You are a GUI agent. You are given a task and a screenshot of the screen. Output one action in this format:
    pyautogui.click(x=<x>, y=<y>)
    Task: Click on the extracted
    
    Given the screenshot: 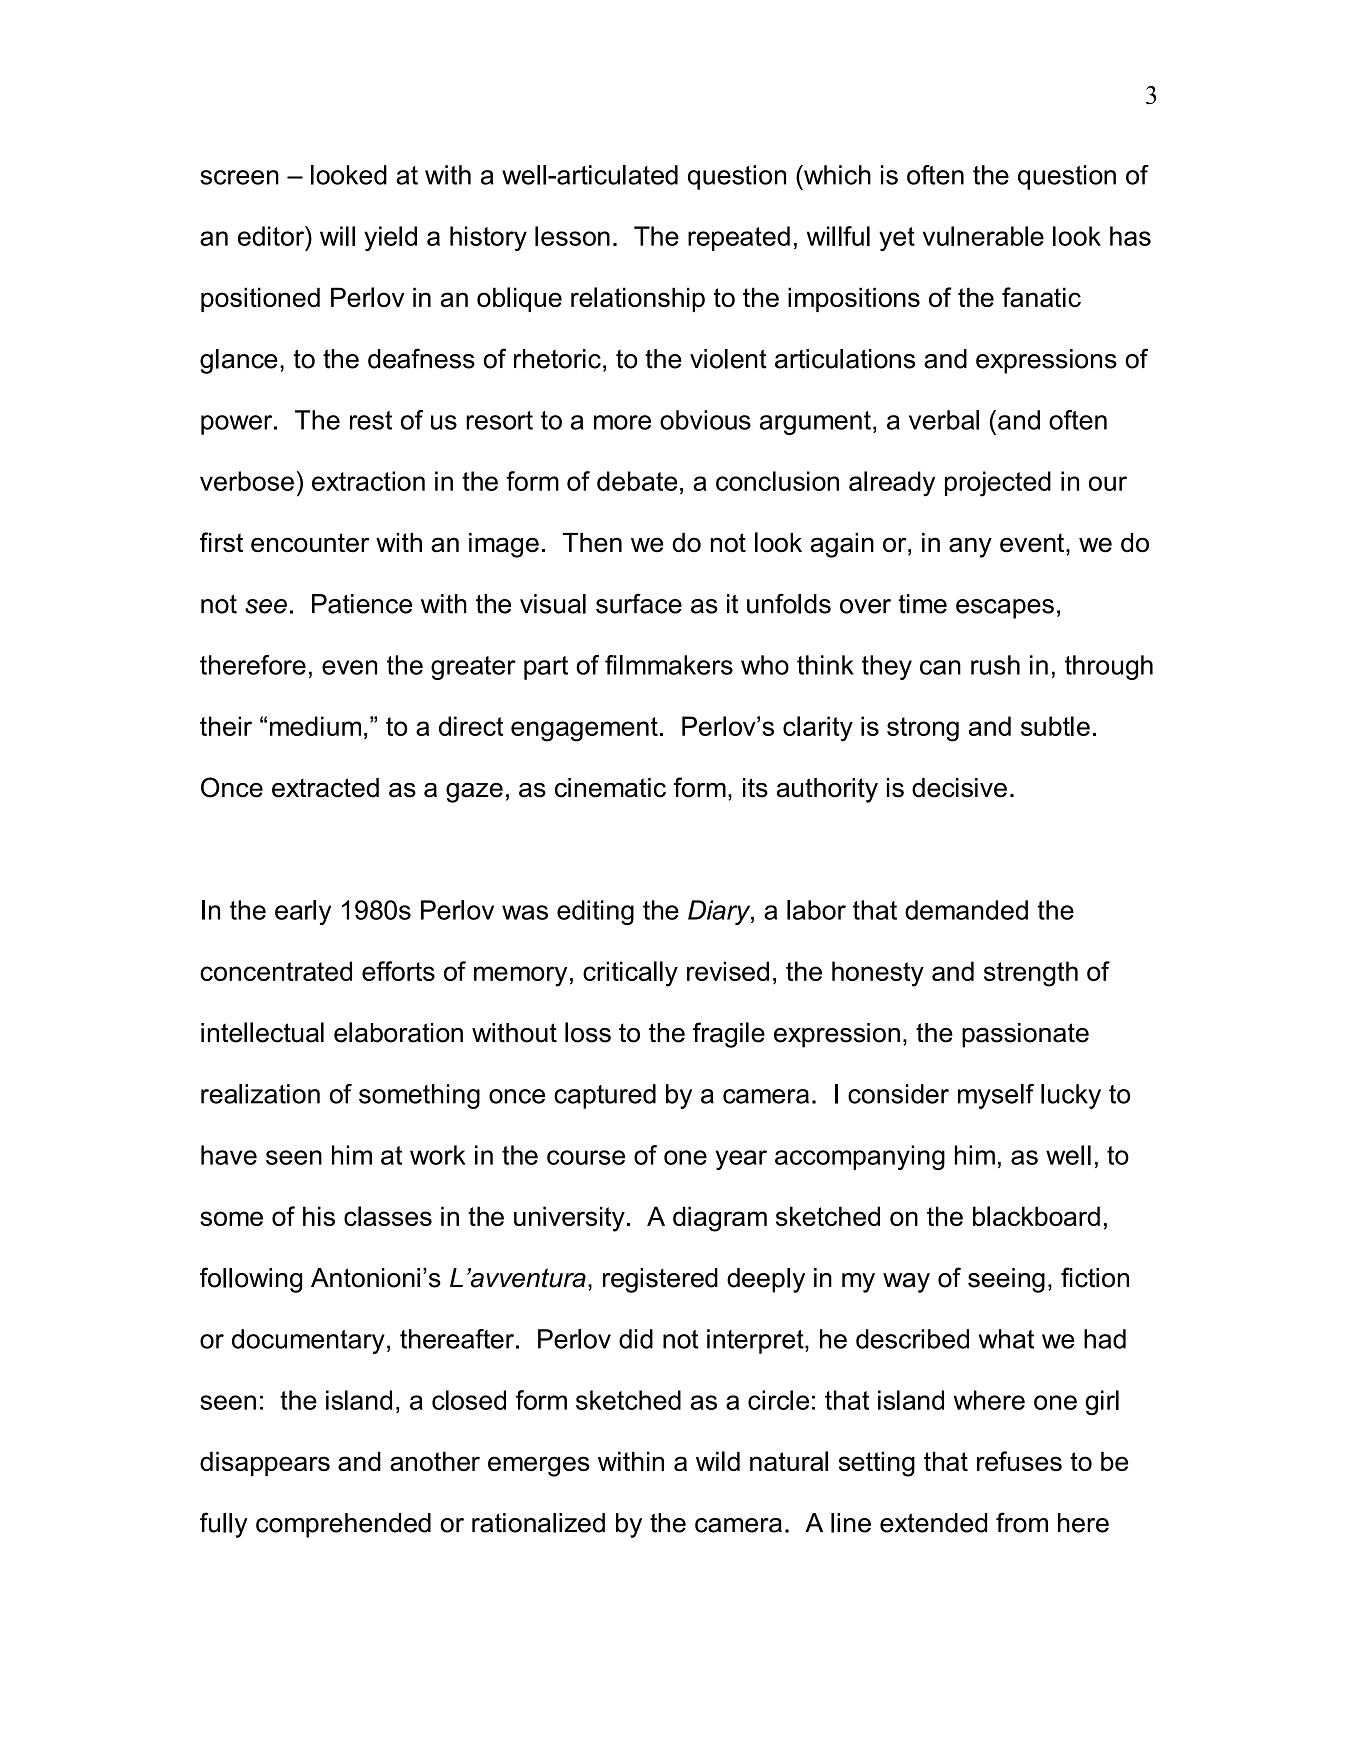 What is the action you would take?
    pyautogui.click(x=325, y=788)
